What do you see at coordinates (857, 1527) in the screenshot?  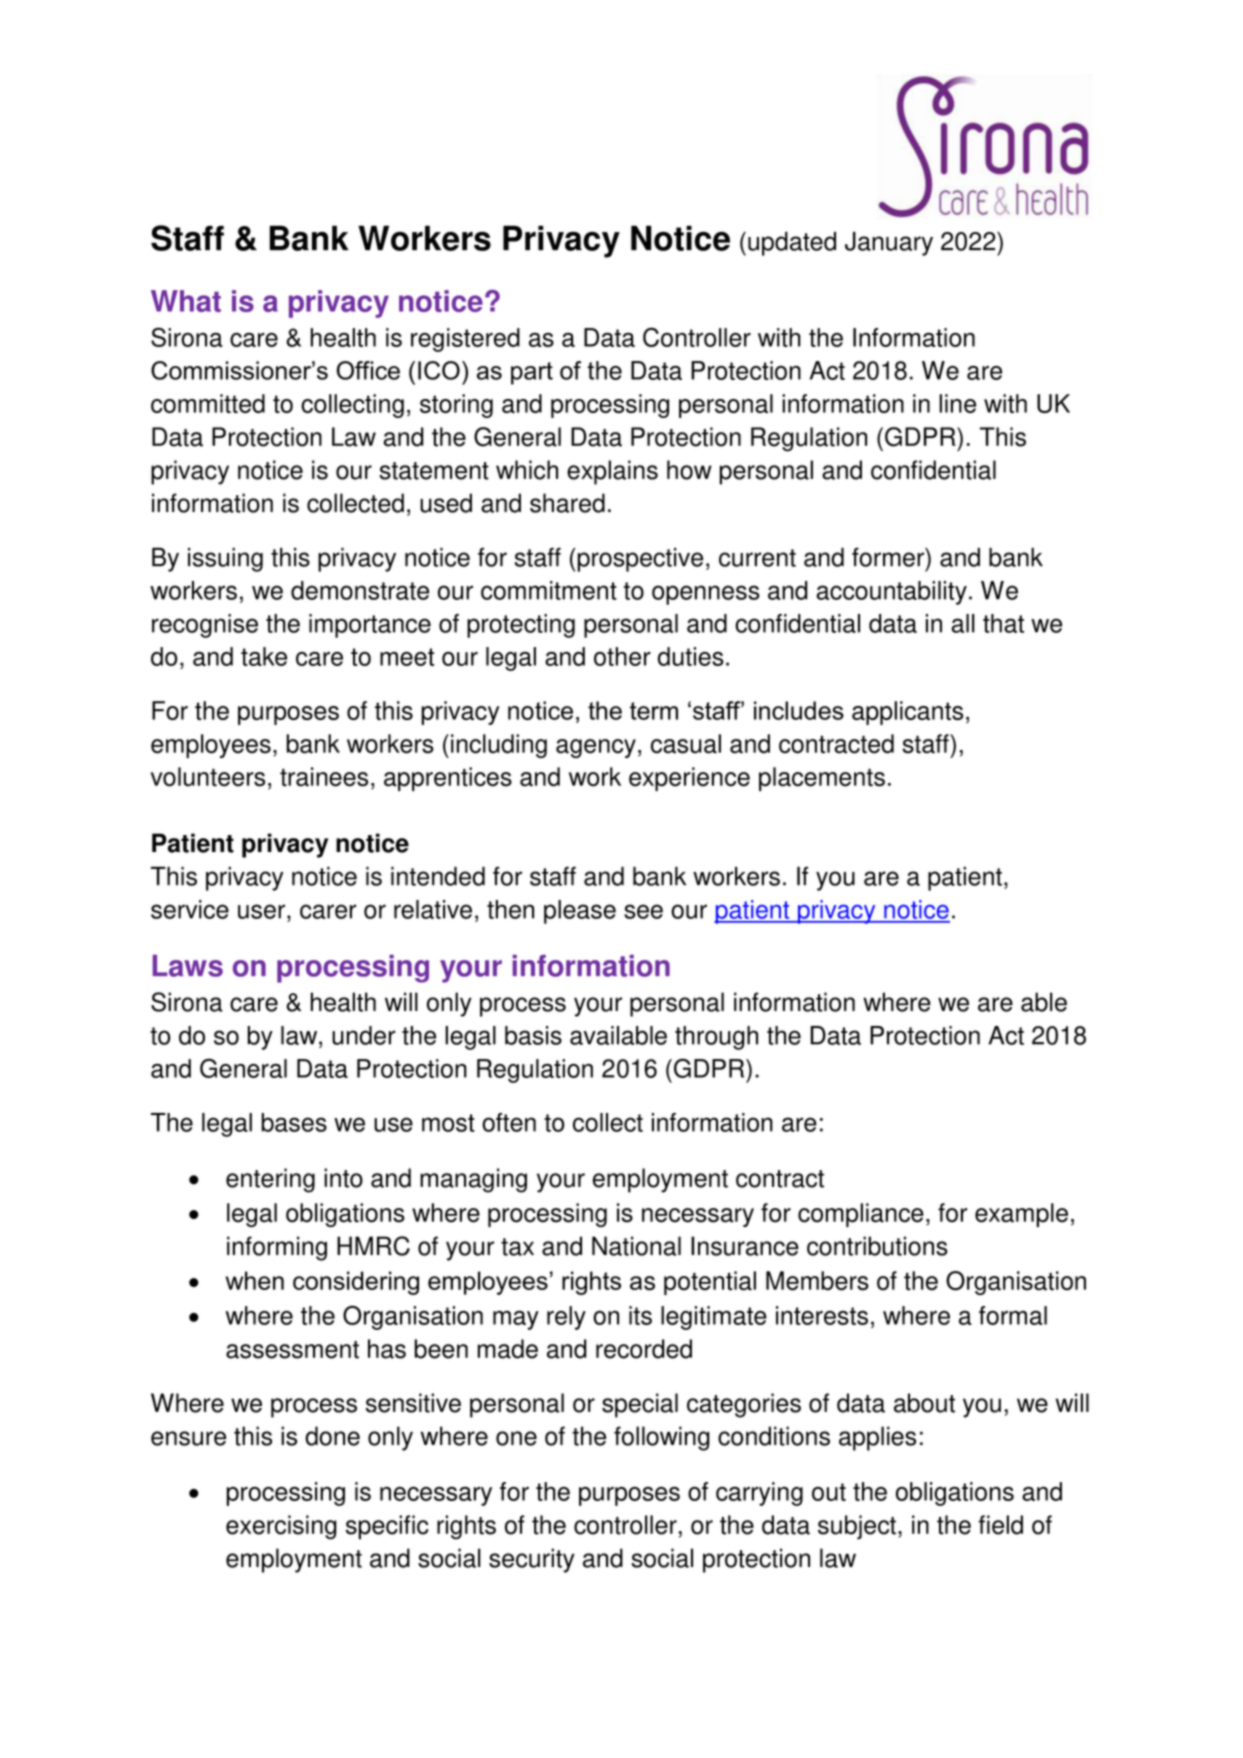 I see `subject` at bounding box center [857, 1527].
